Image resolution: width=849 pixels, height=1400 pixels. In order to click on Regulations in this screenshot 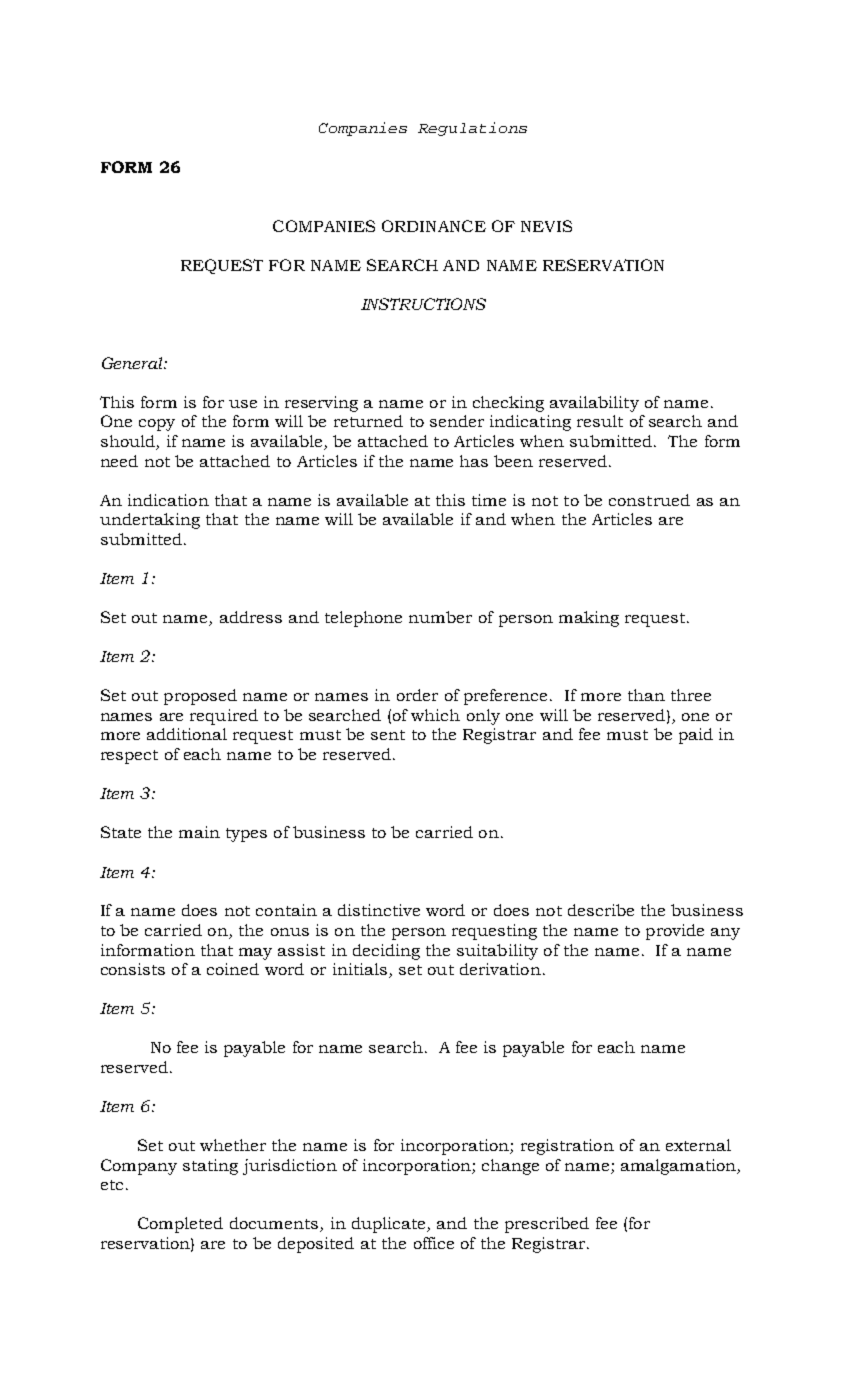, I will do `click(472, 129)`.
